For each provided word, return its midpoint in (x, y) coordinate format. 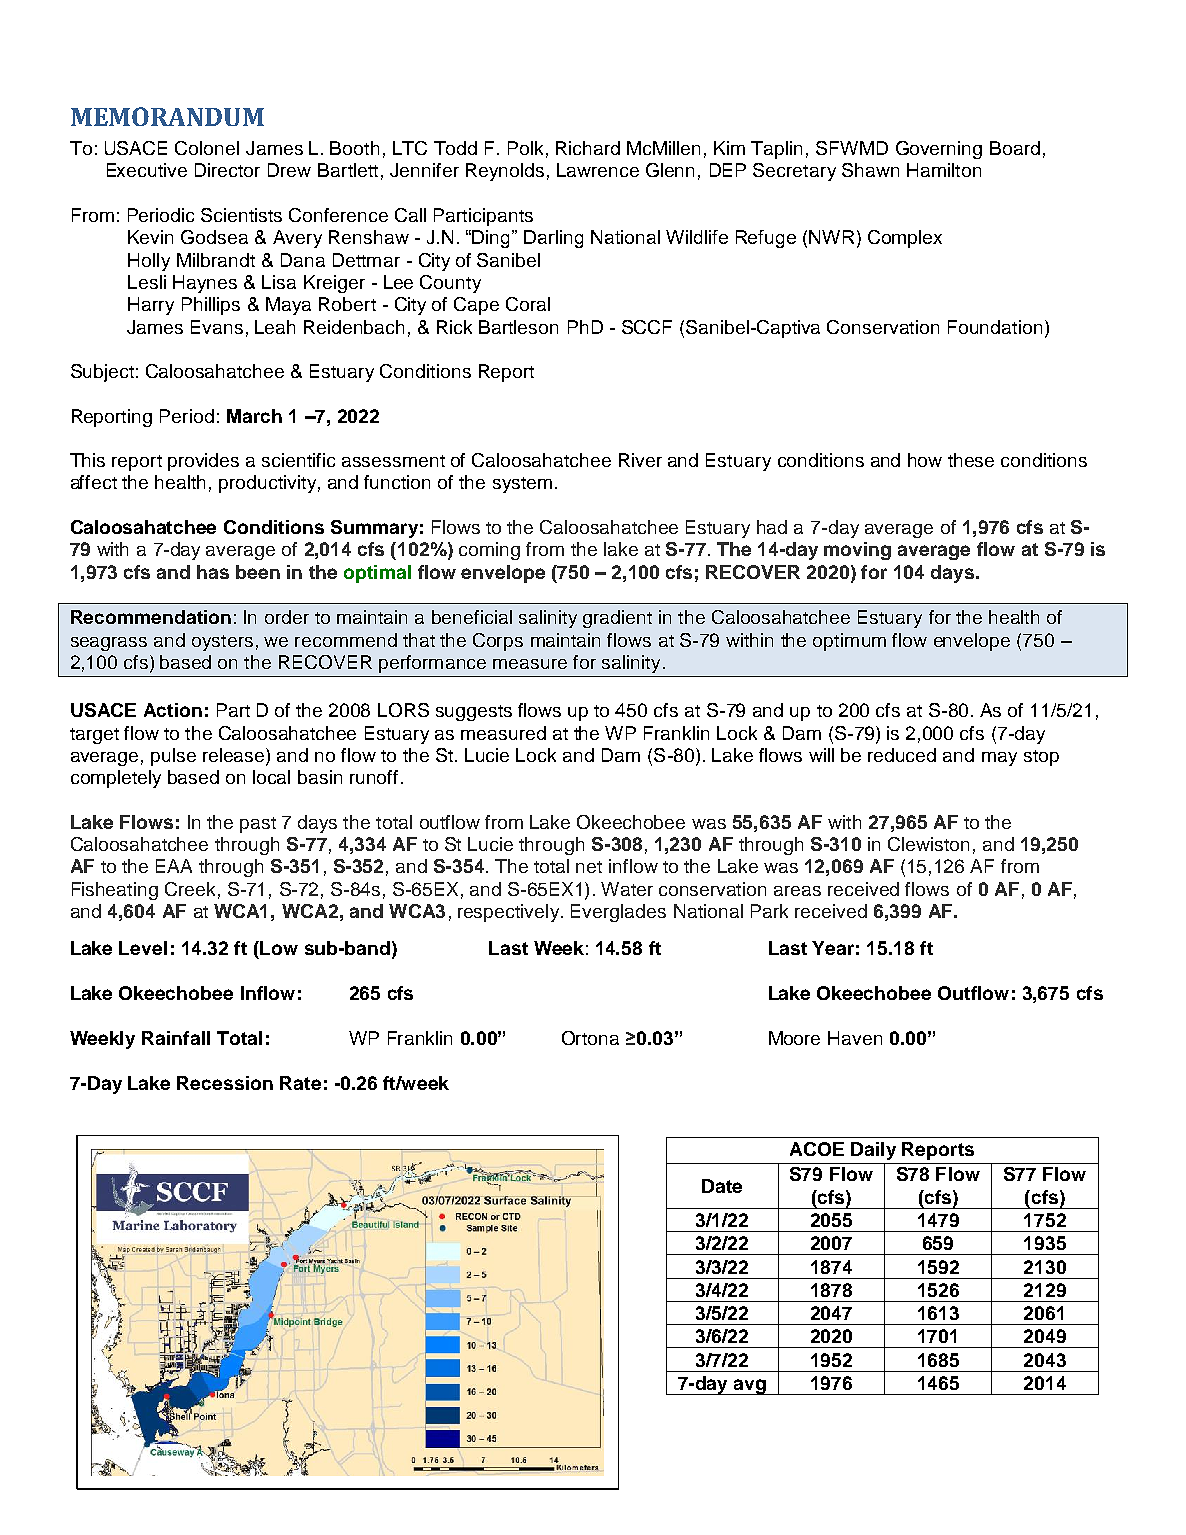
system (522, 485)
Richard (588, 148)
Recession (225, 1083)
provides (203, 462)
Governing (939, 150)
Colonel (207, 148)
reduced (902, 755)
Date (722, 1186)
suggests (474, 713)
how (925, 460)
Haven (855, 1038)
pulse (173, 757)
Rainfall (176, 1038)
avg (749, 1387)
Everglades (618, 913)
